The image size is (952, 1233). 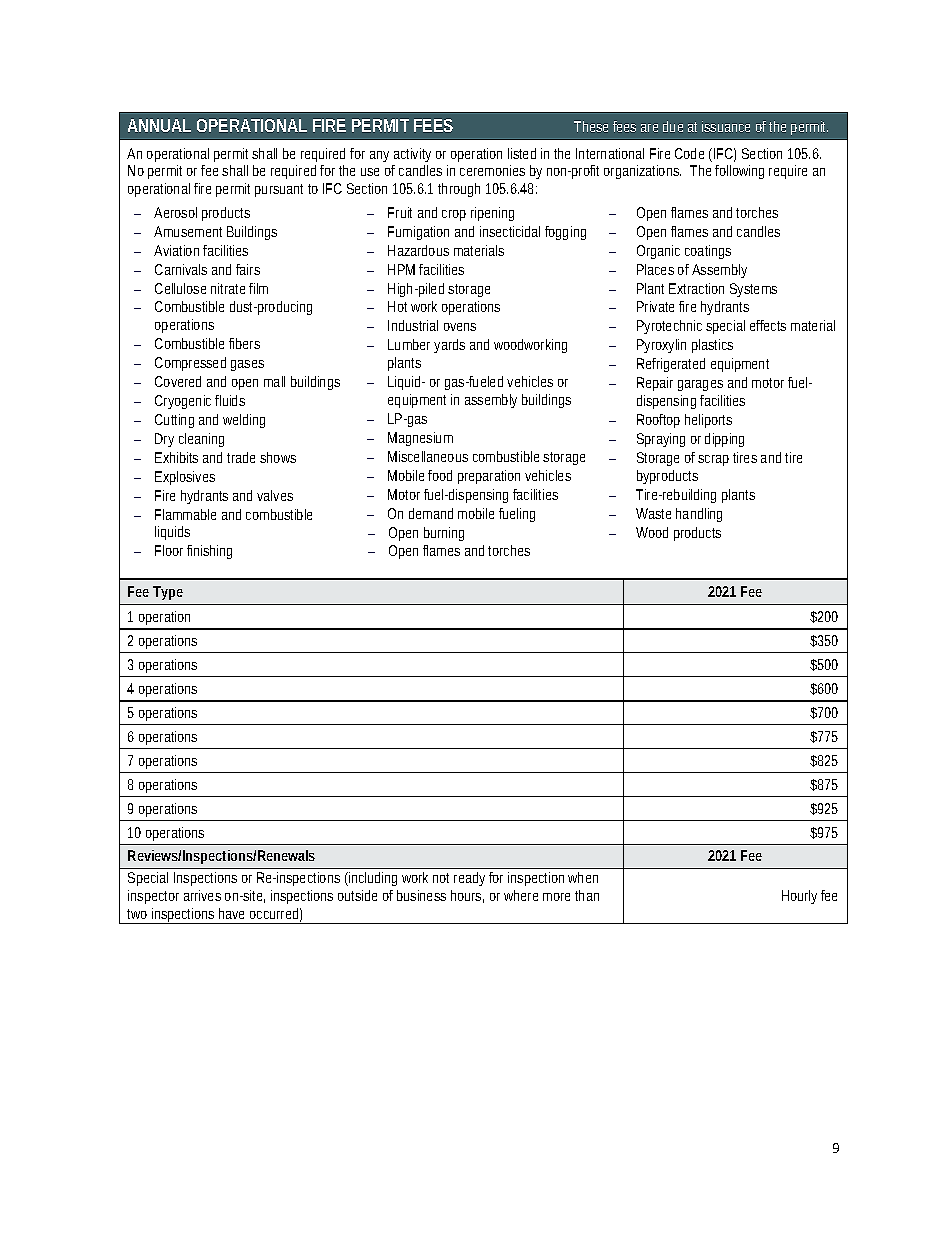 What do you see at coordinates (460, 327) in the screenshot?
I see `ovens` at bounding box center [460, 327].
